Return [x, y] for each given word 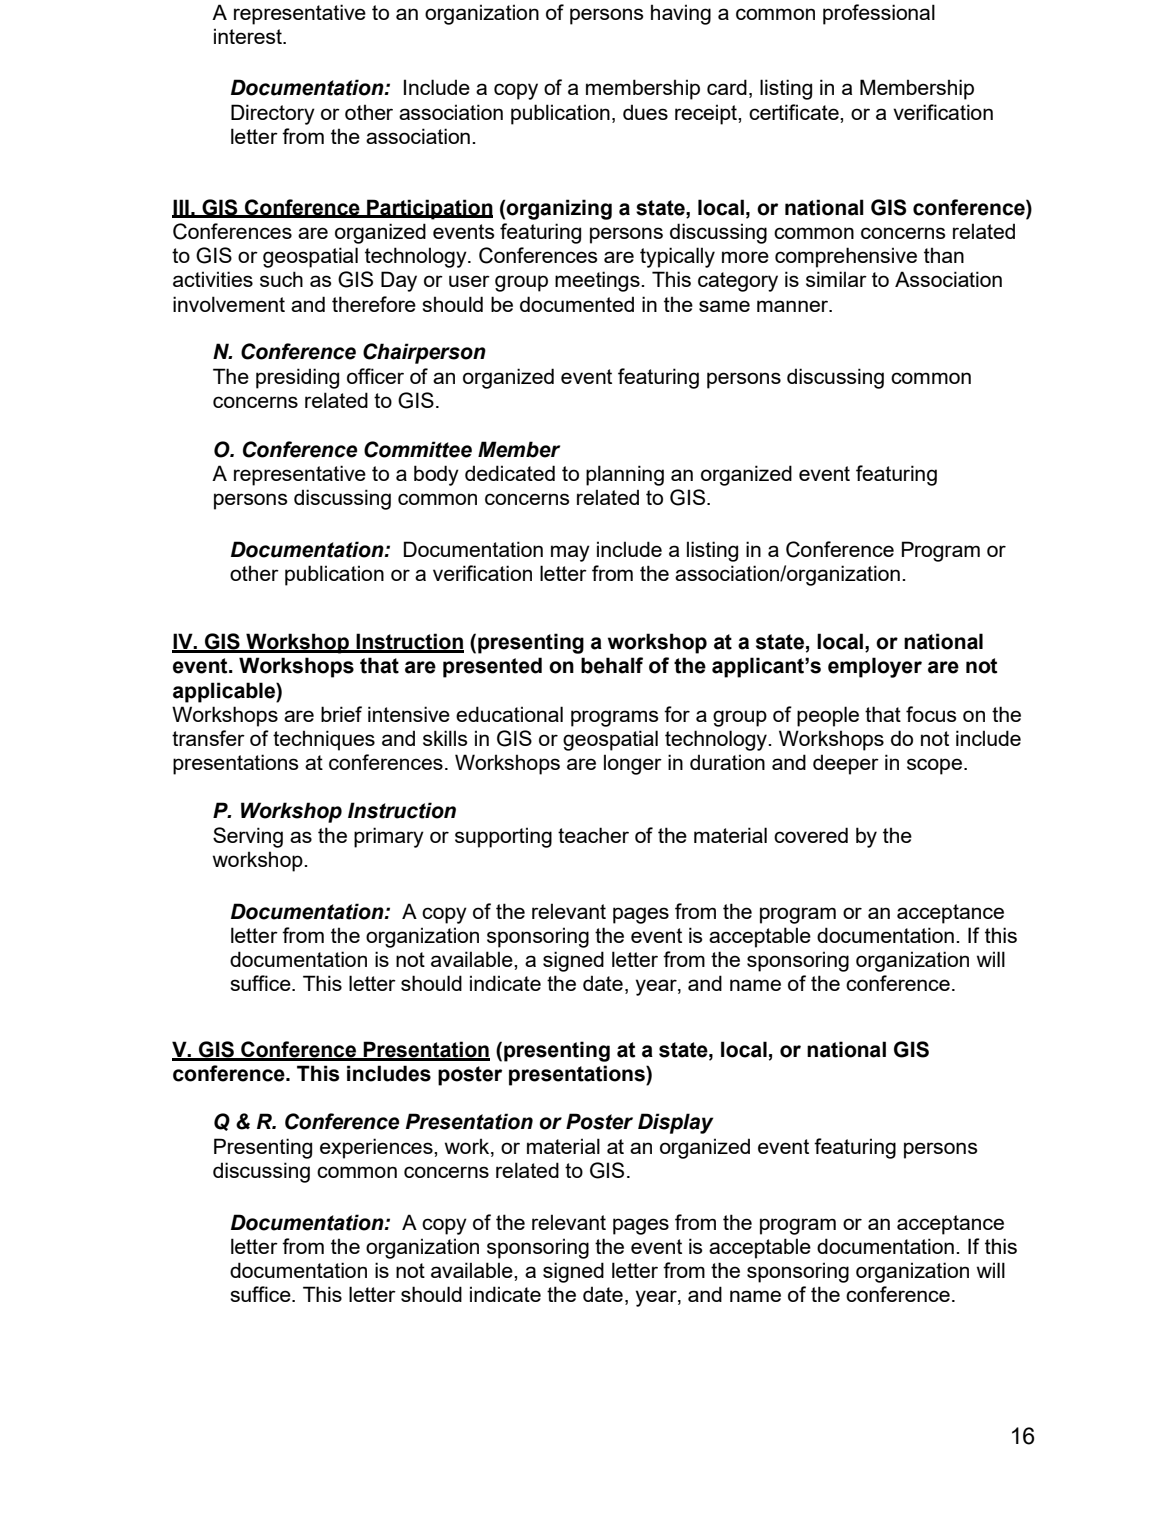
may [570, 553]
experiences [377, 1148]
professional [879, 14]
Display [676, 1123]
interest [249, 36]
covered [811, 835]
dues [645, 112]
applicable [225, 692]
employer [875, 667]
